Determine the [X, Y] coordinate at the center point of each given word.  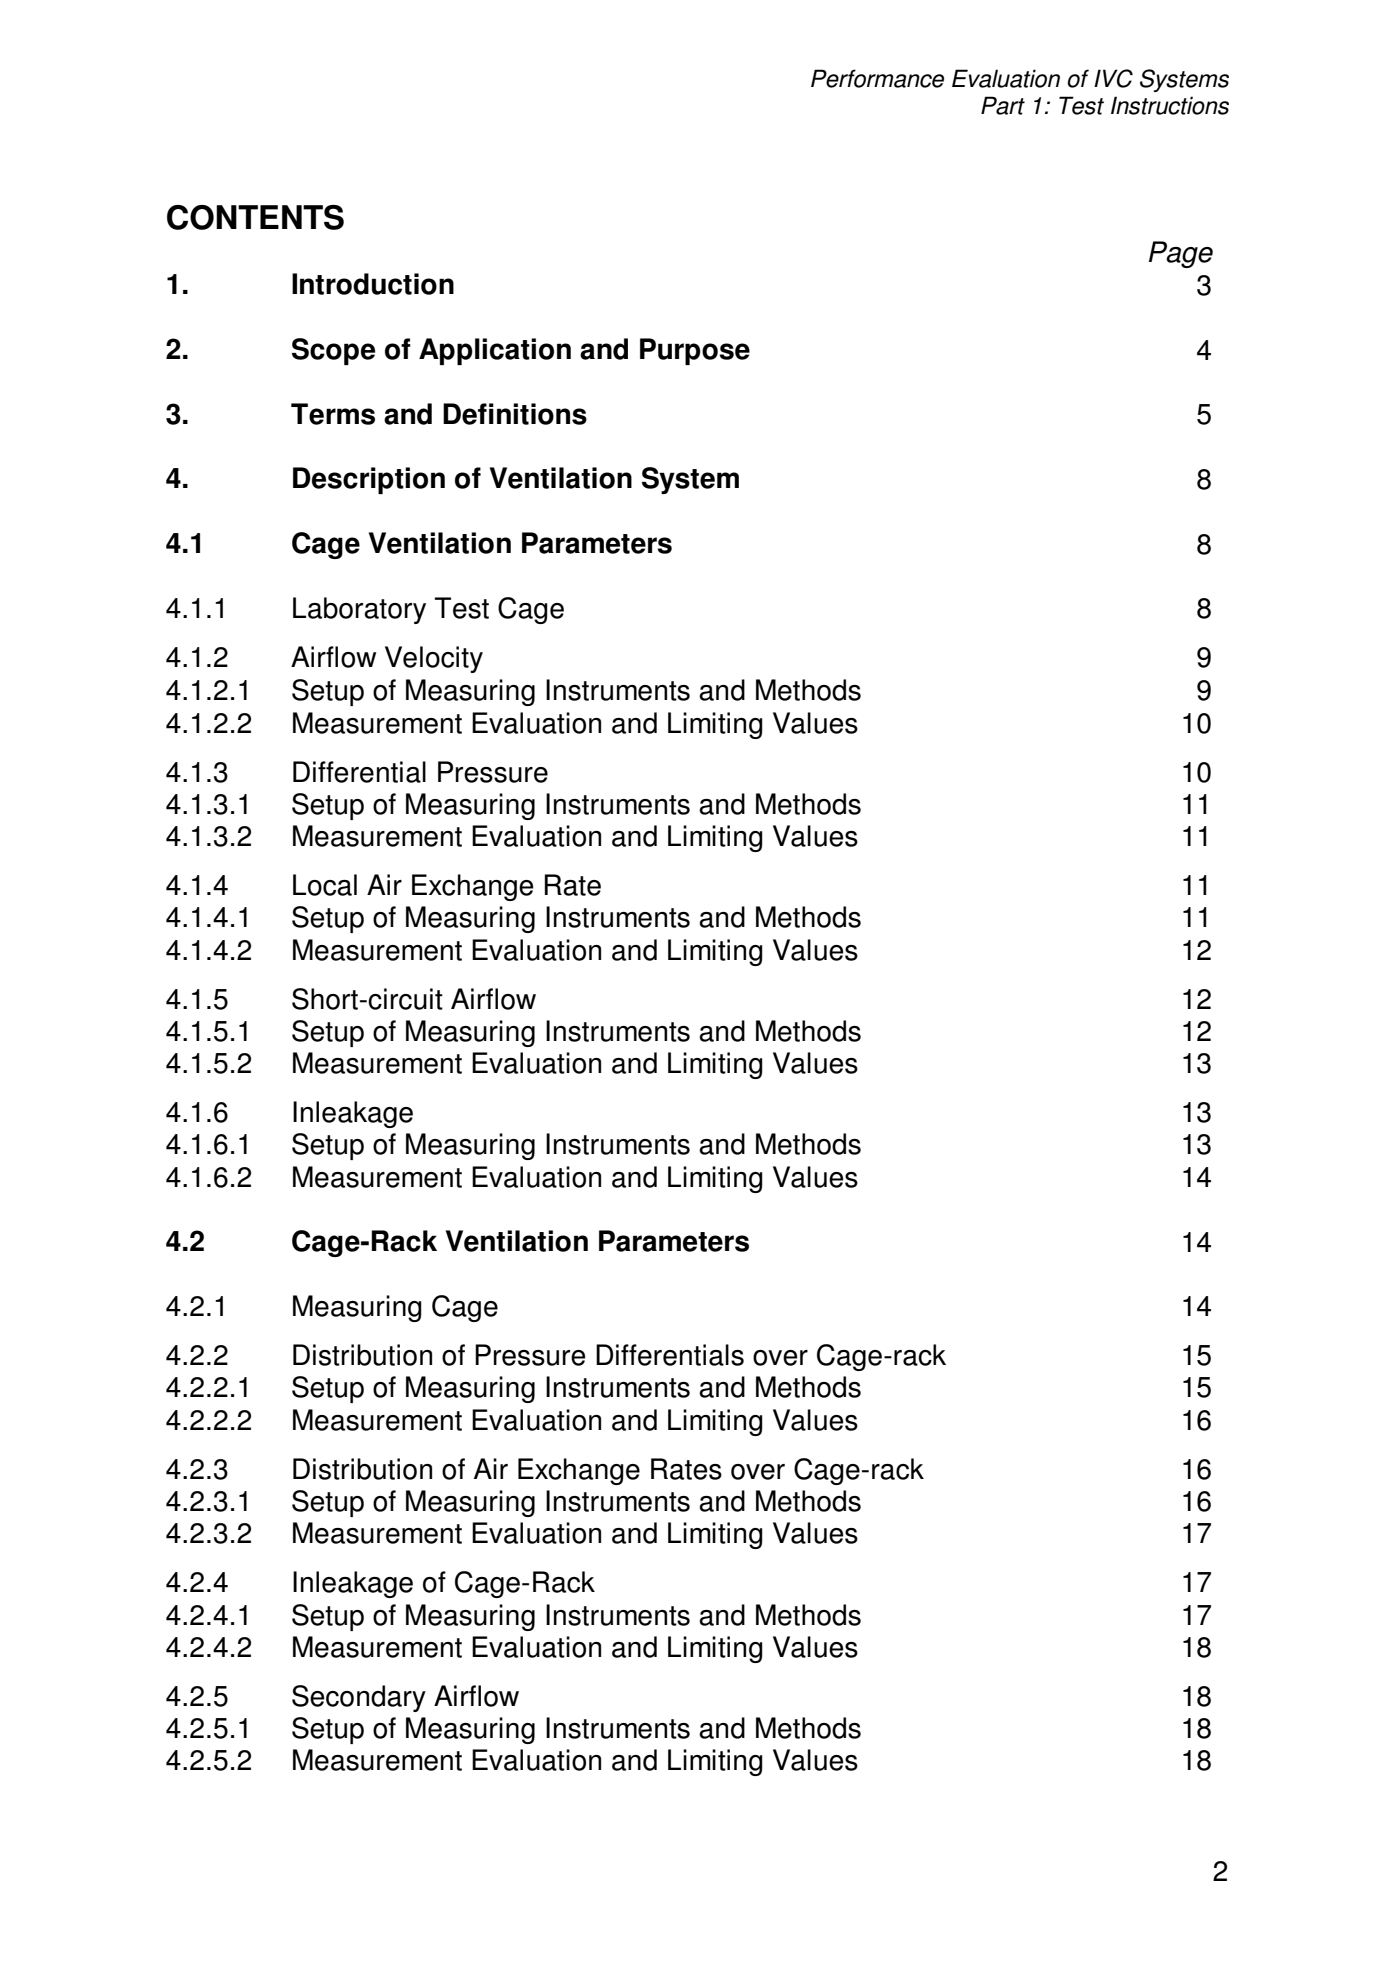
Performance [877, 78]
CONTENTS [255, 217]
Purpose [695, 351]
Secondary [359, 1698]
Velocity [434, 659]
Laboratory [359, 610]
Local [325, 885]
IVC [1113, 78]
